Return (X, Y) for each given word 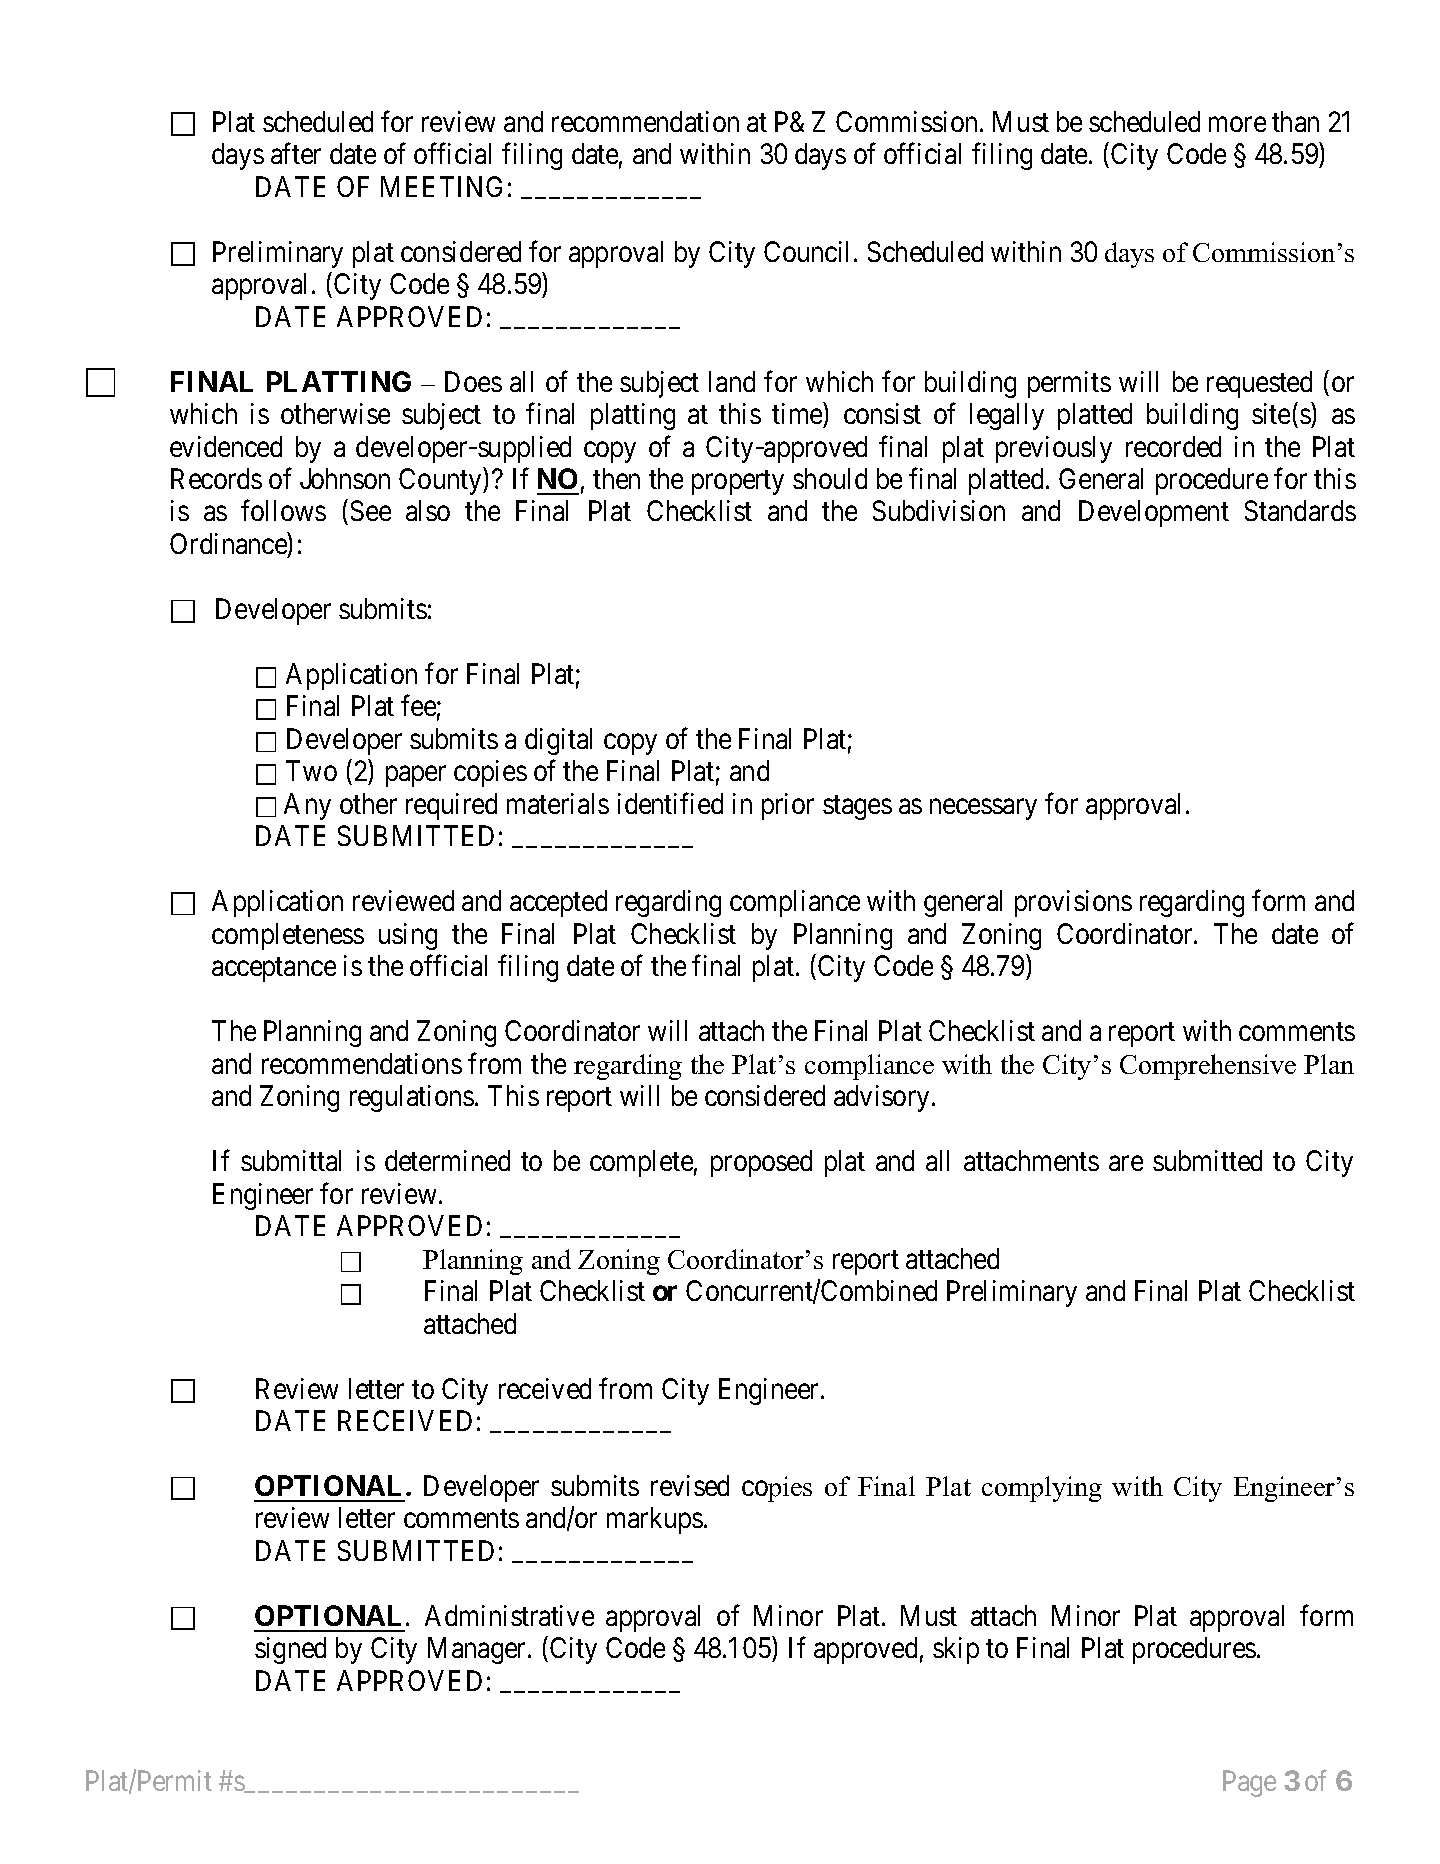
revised (690, 1485)
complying (1042, 1489)
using (408, 936)
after (296, 153)
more (1237, 124)
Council (809, 251)
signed (290, 1650)
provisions (1073, 903)
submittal (291, 1160)
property (738, 483)
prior (788, 806)
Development (1154, 513)
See (371, 510)
